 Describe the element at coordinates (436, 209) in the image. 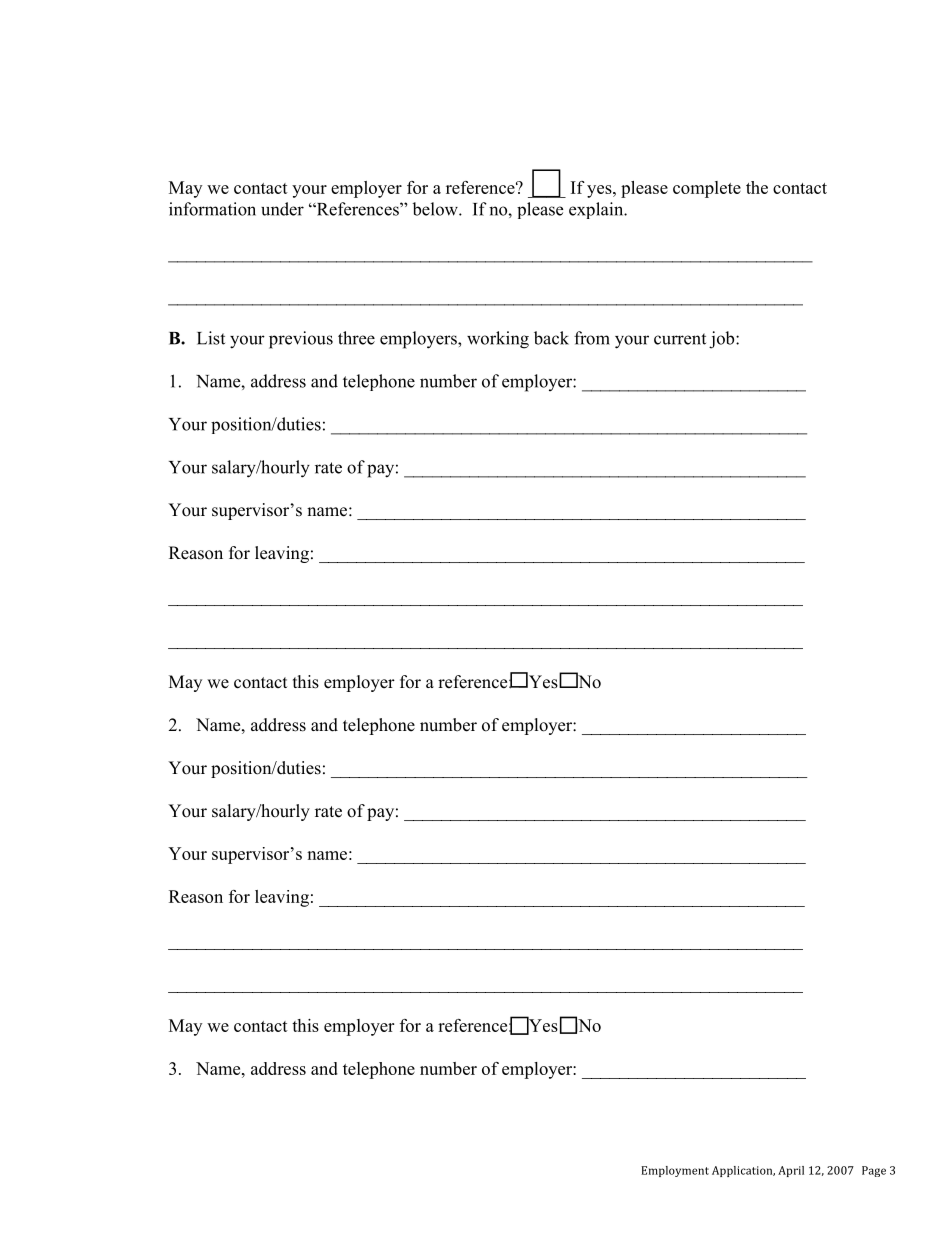

I see `below` at that location.
